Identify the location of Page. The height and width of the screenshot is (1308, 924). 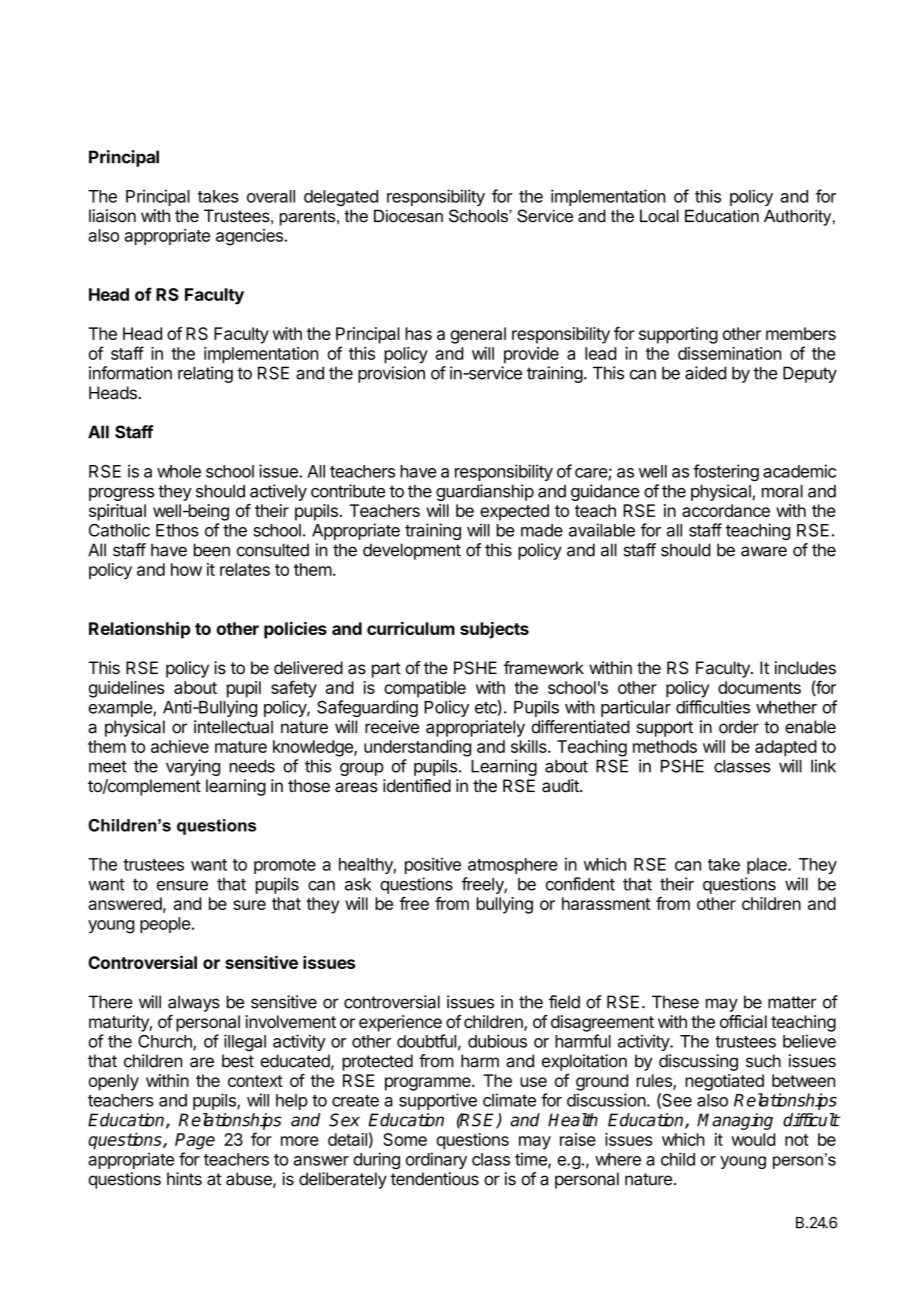
(195, 1141).
